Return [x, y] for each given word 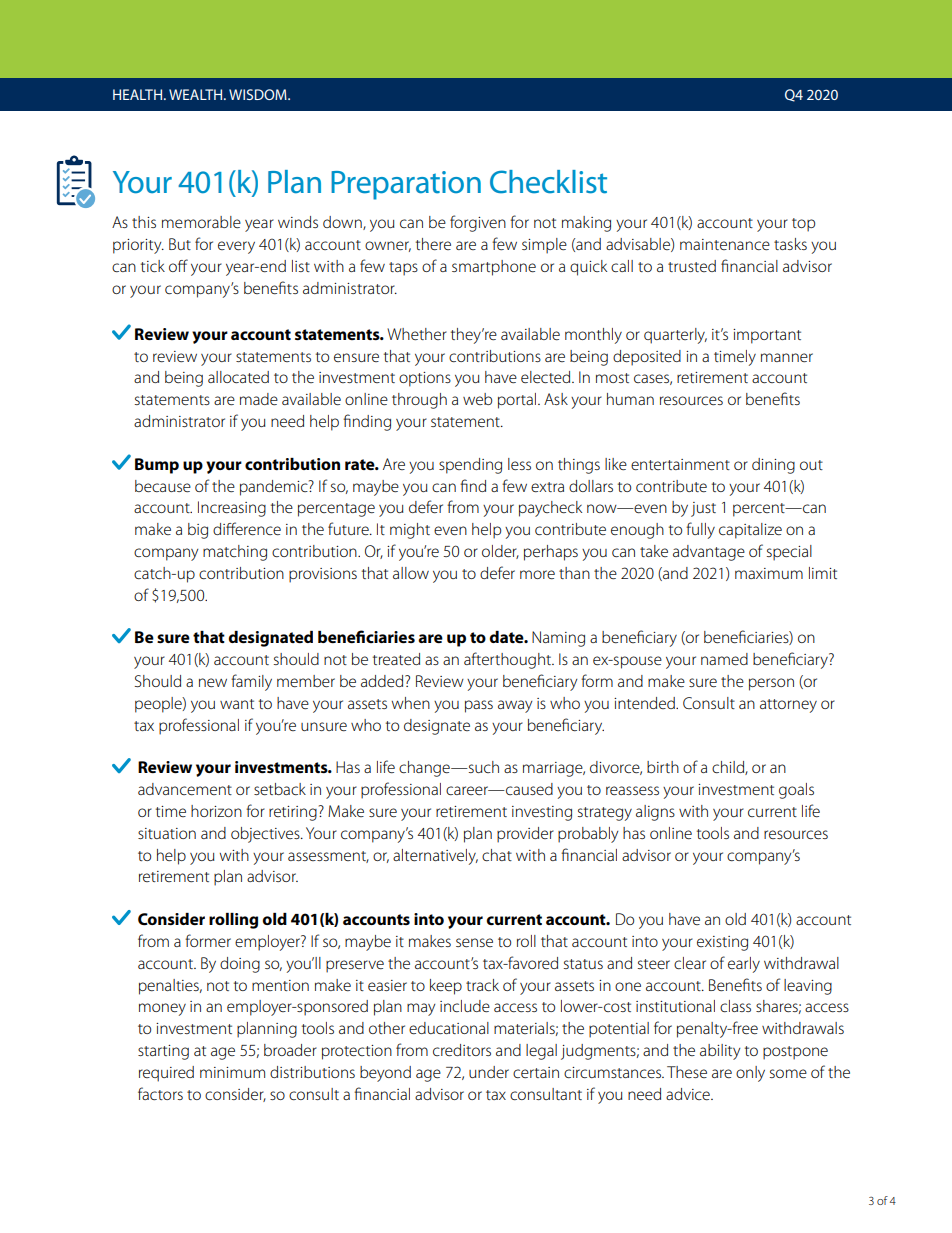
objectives [266, 835]
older [500, 552]
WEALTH [197, 94]
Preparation [406, 185]
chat [497, 855]
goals [796, 791]
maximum [769, 573]
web [477, 399]
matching [235, 553]
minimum [232, 1072]
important [767, 336]
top [803, 225]
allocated [238, 377]
